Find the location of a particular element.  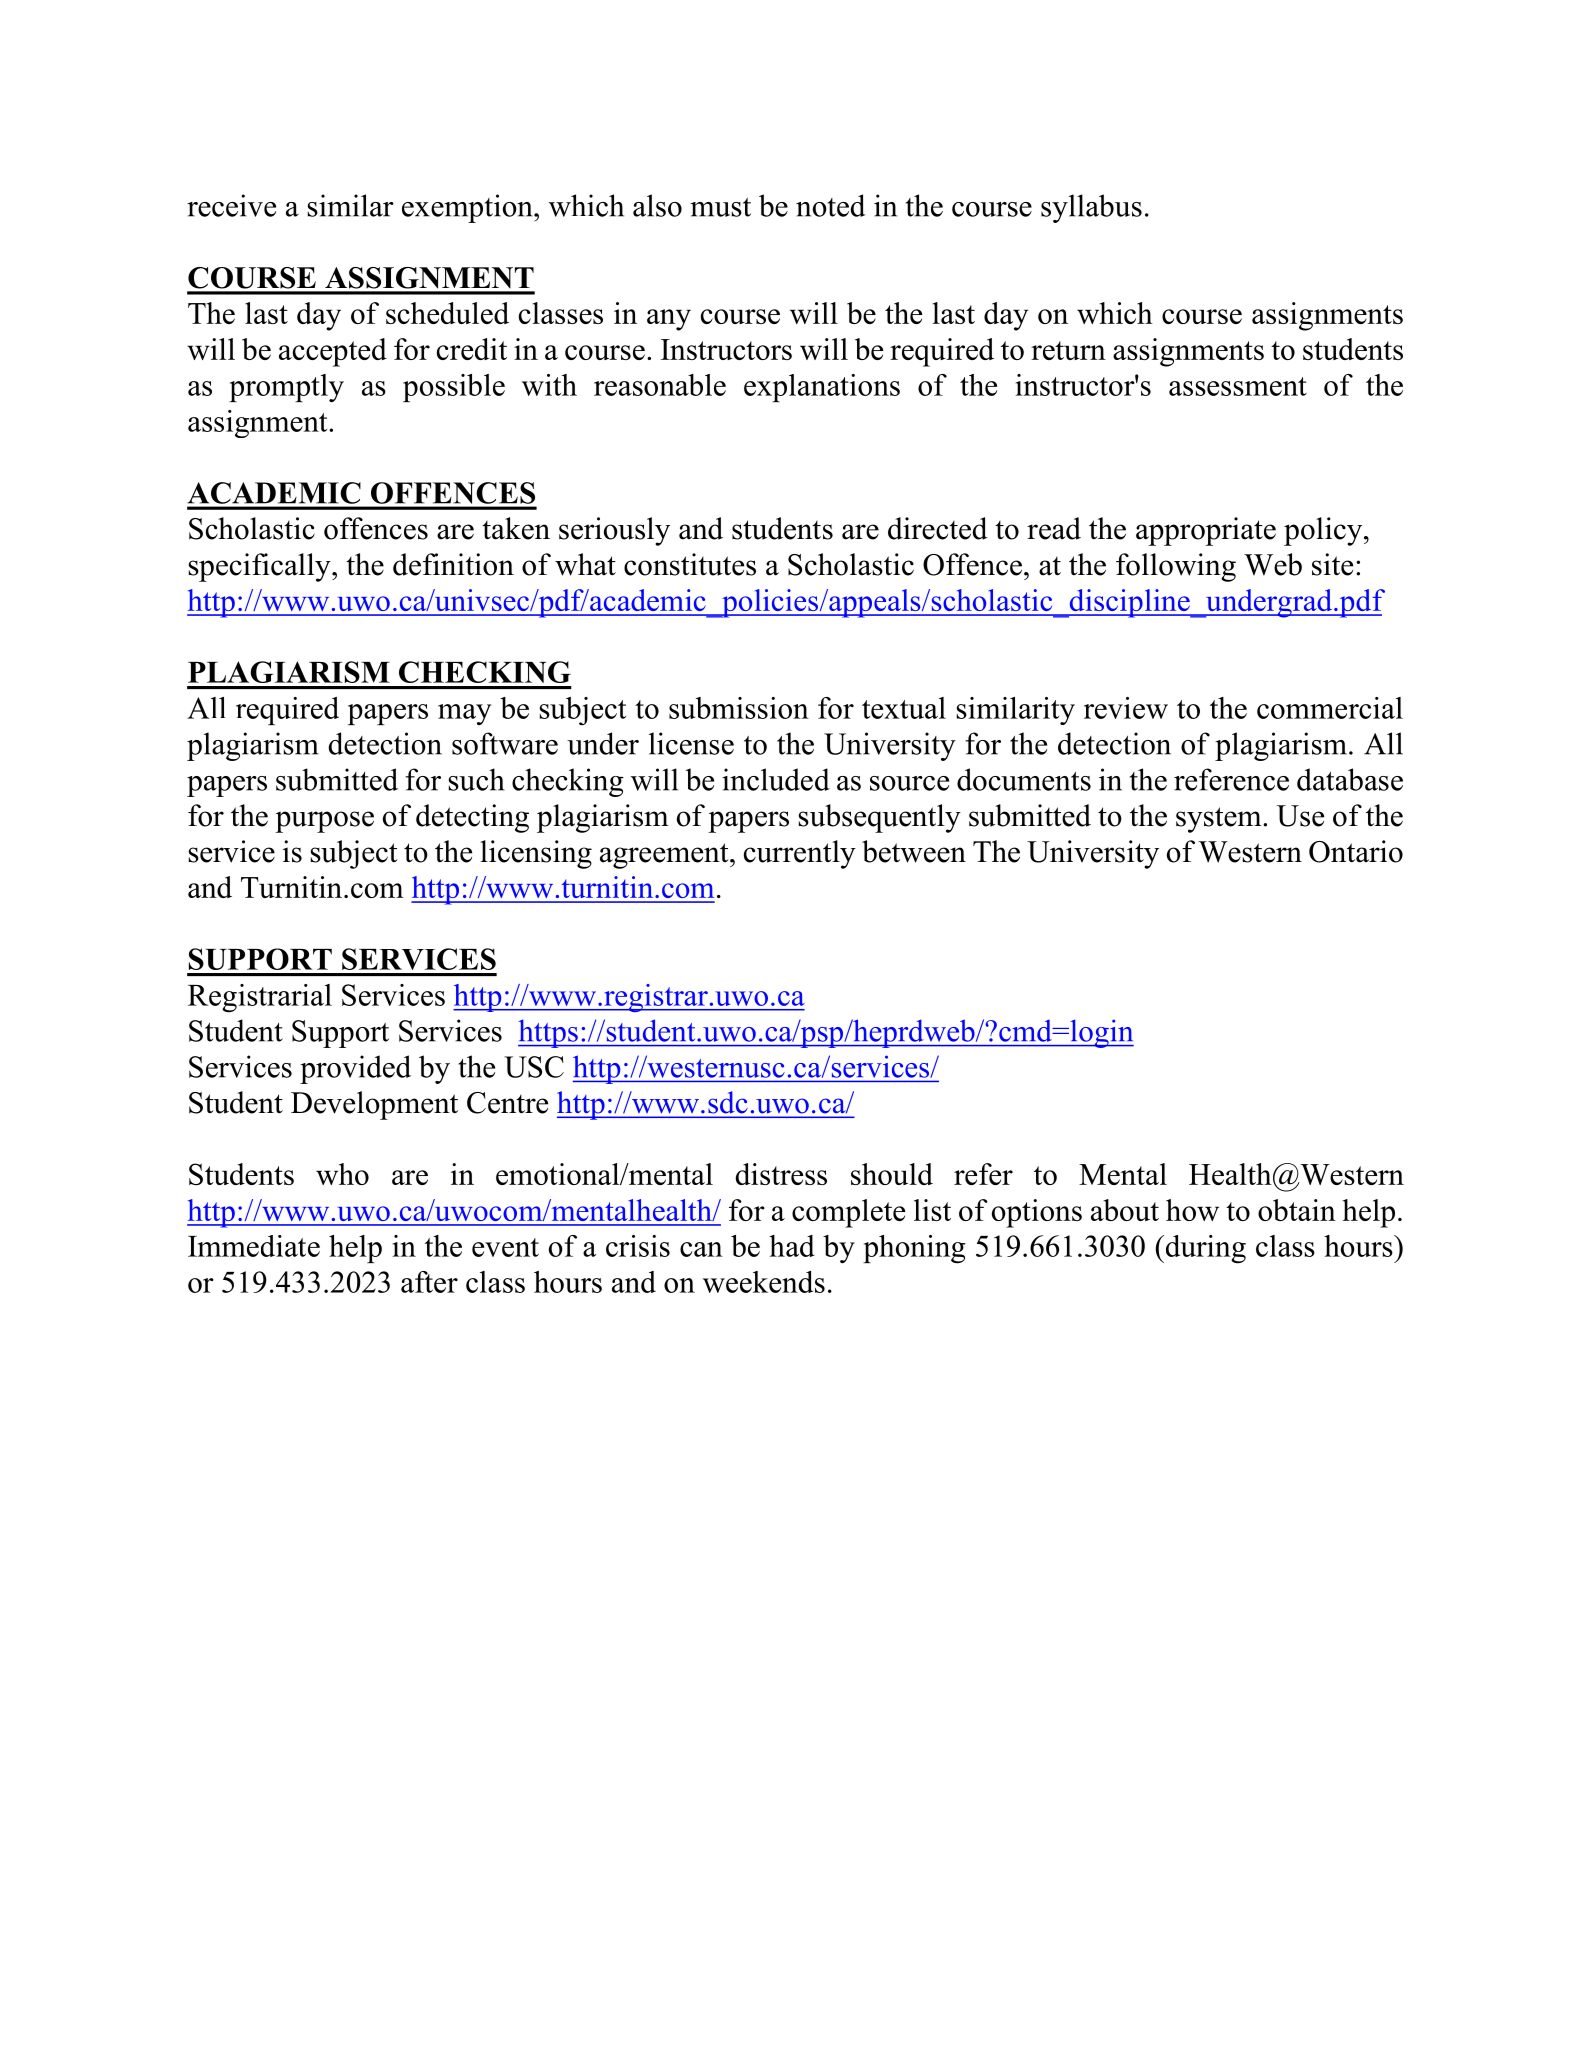

had is located at coordinates (792, 1246).
